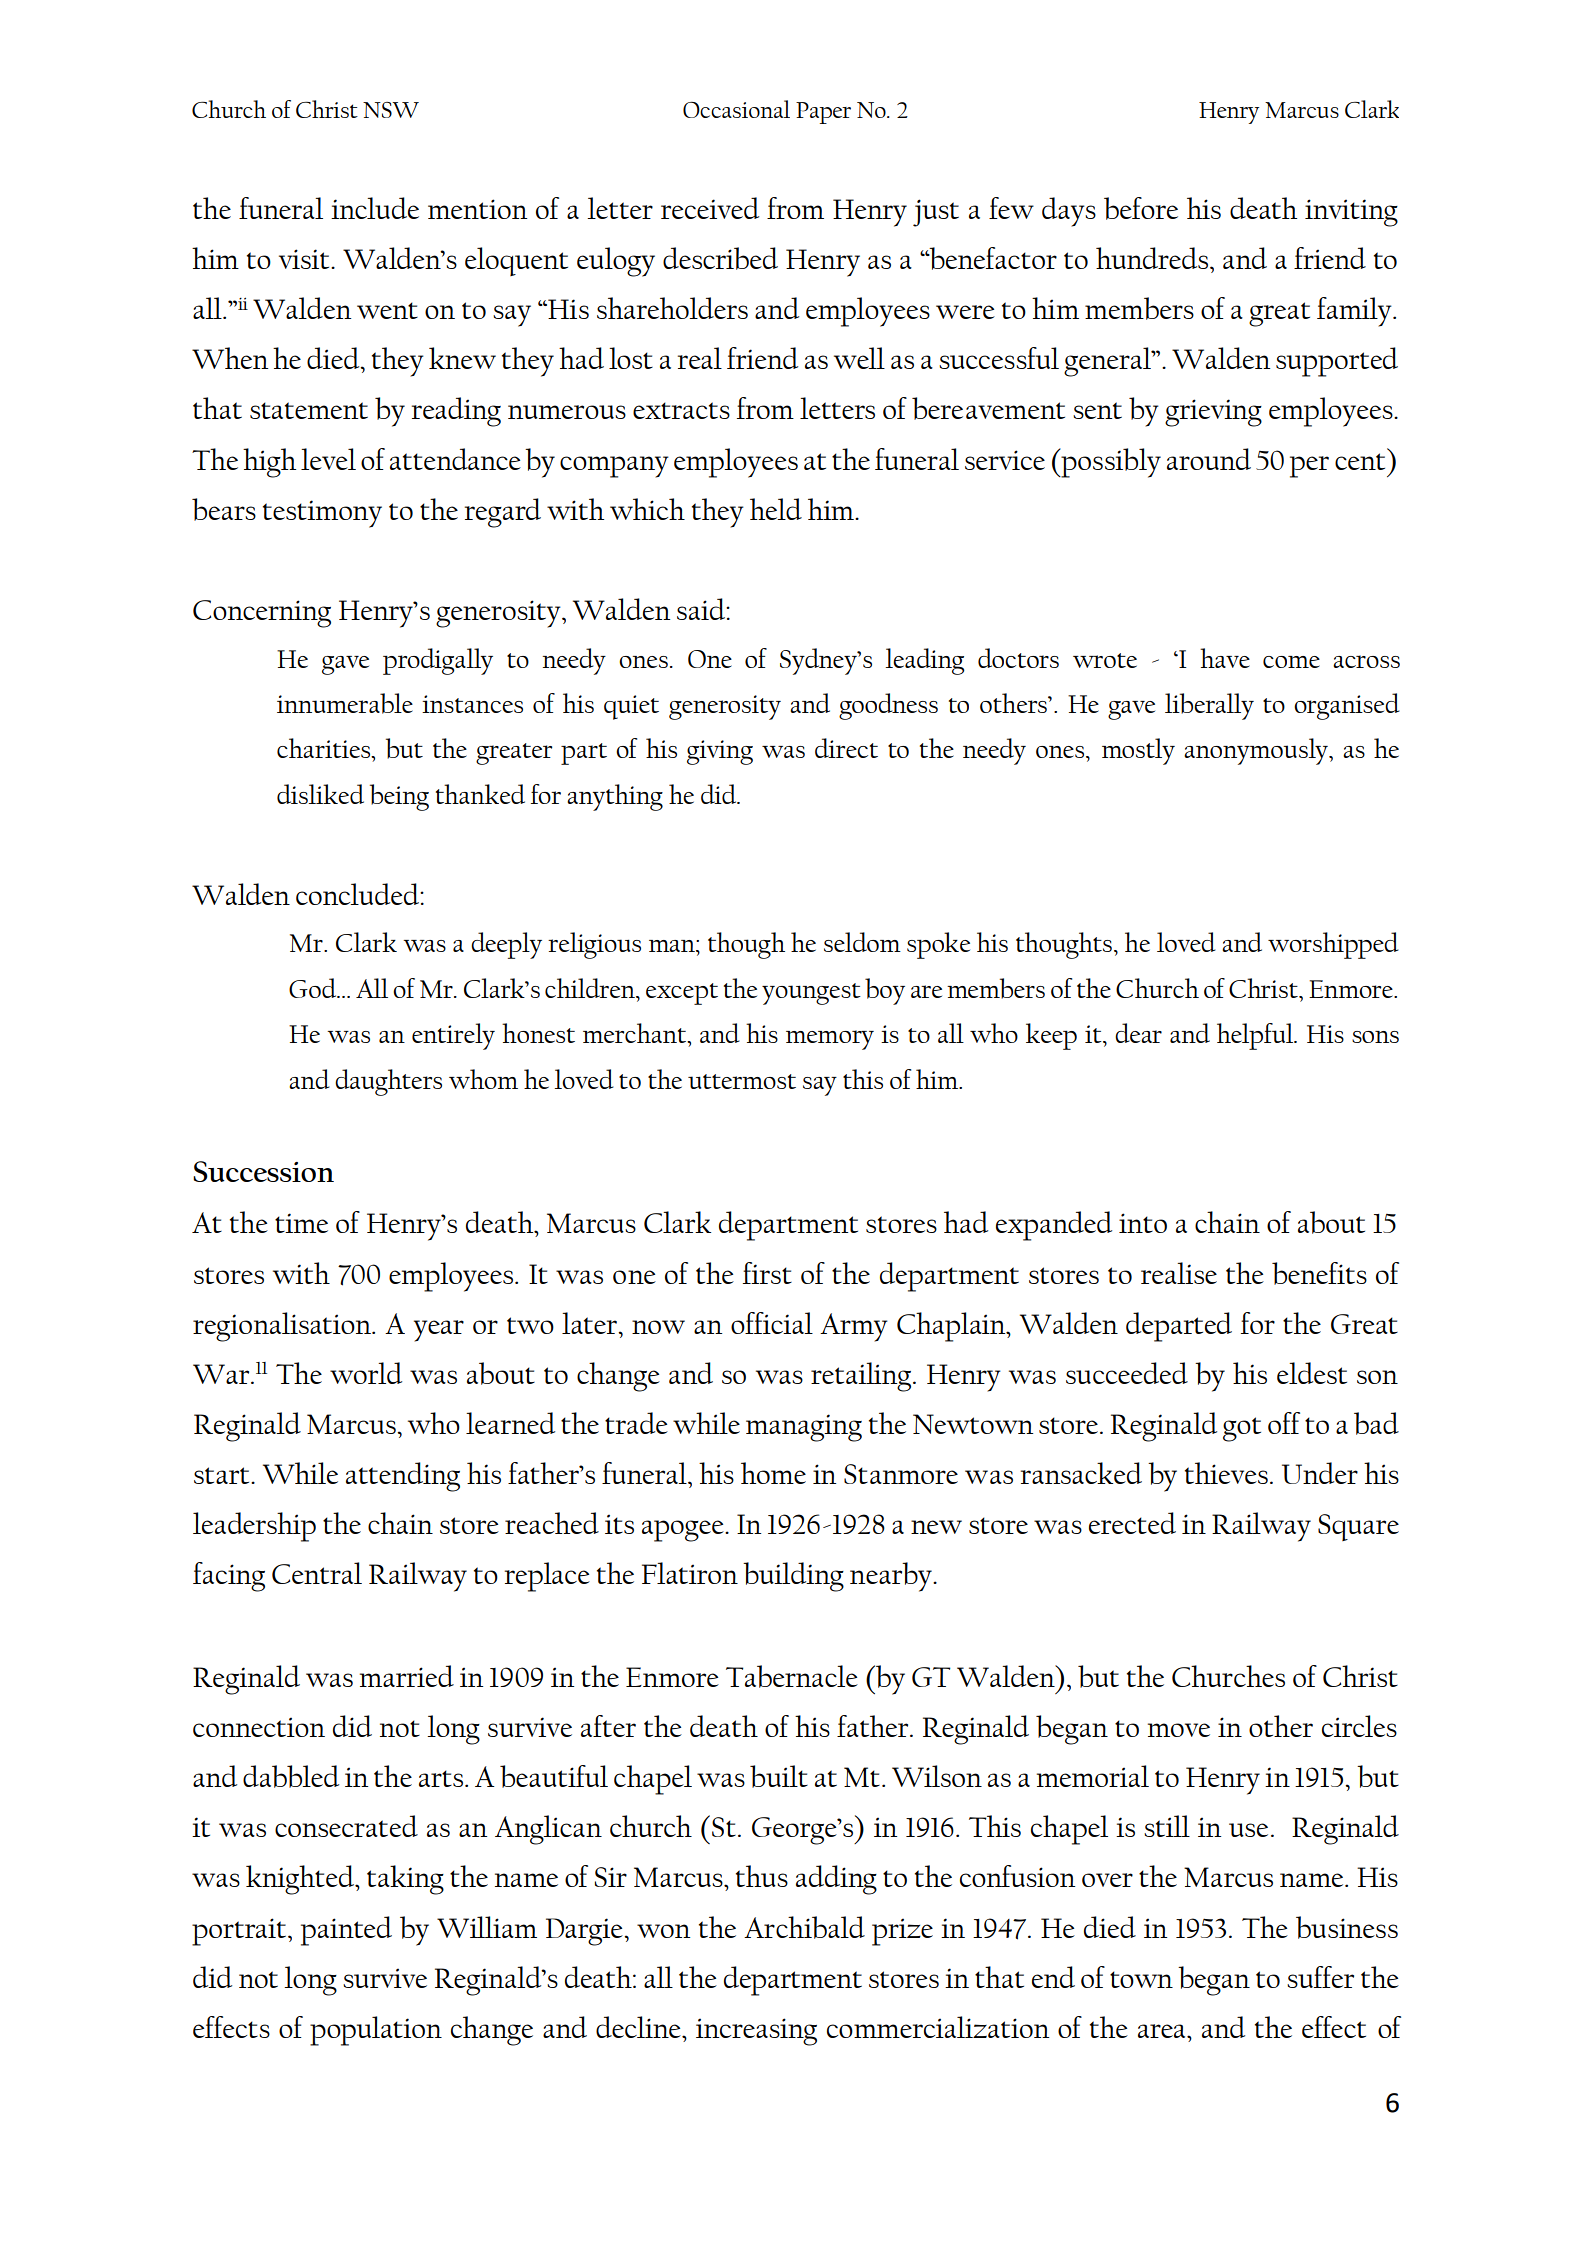 This screenshot has height=2252, width=1592. I want to click on retailing, so click(862, 1377).
